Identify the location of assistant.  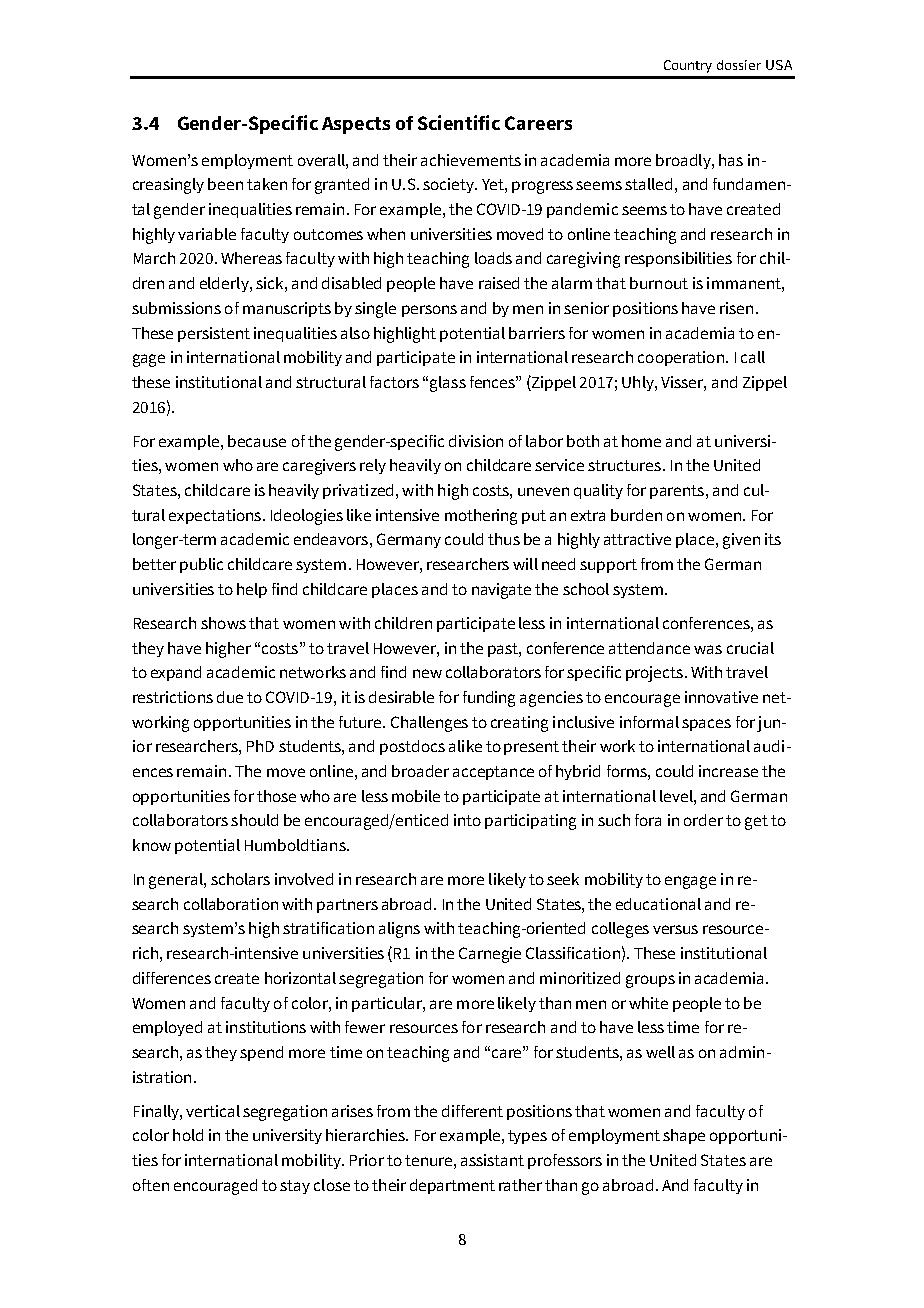
(492, 1160).
